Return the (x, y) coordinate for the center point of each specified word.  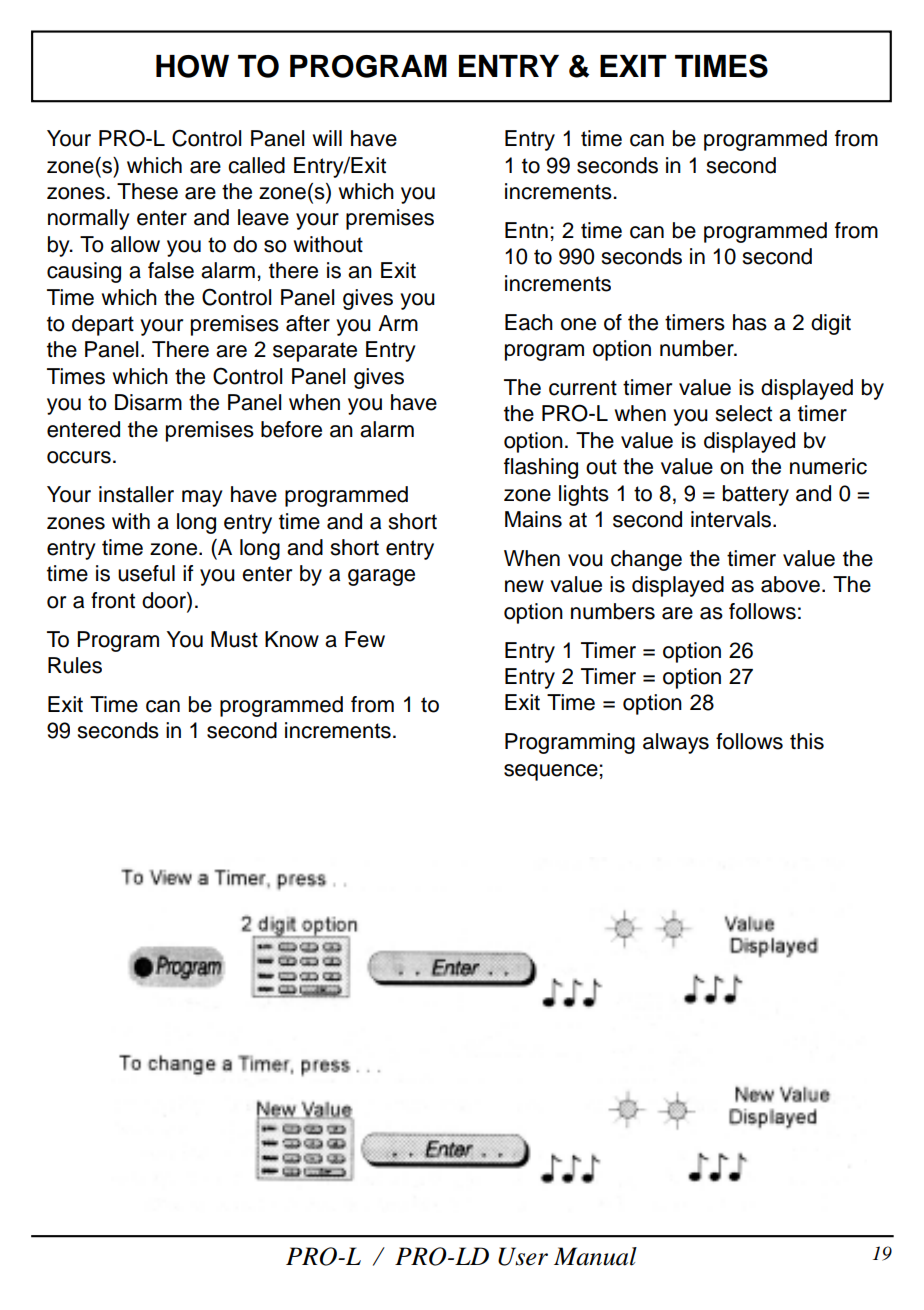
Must (234, 639)
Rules (75, 665)
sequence (551, 772)
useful (146, 573)
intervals (732, 519)
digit (831, 324)
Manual (595, 1256)
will (327, 138)
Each (529, 322)
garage (381, 577)
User (523, 1256)
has (750, 322)
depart (103, 325)
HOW (192, 66)
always (676, 743)
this (807, 741)
